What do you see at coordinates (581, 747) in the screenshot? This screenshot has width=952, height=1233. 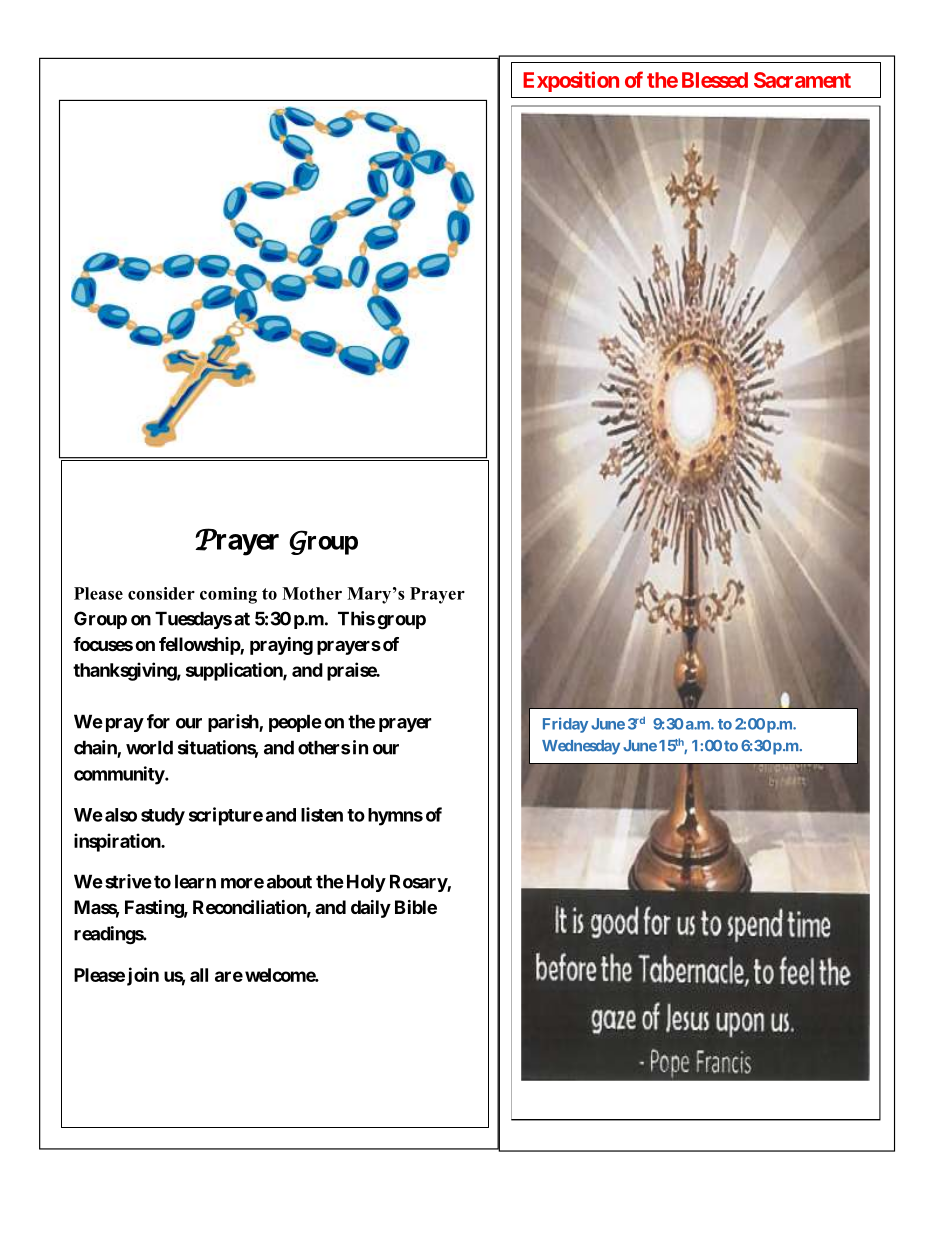 I see `Wednesday` at bounding box center [581, 747].
